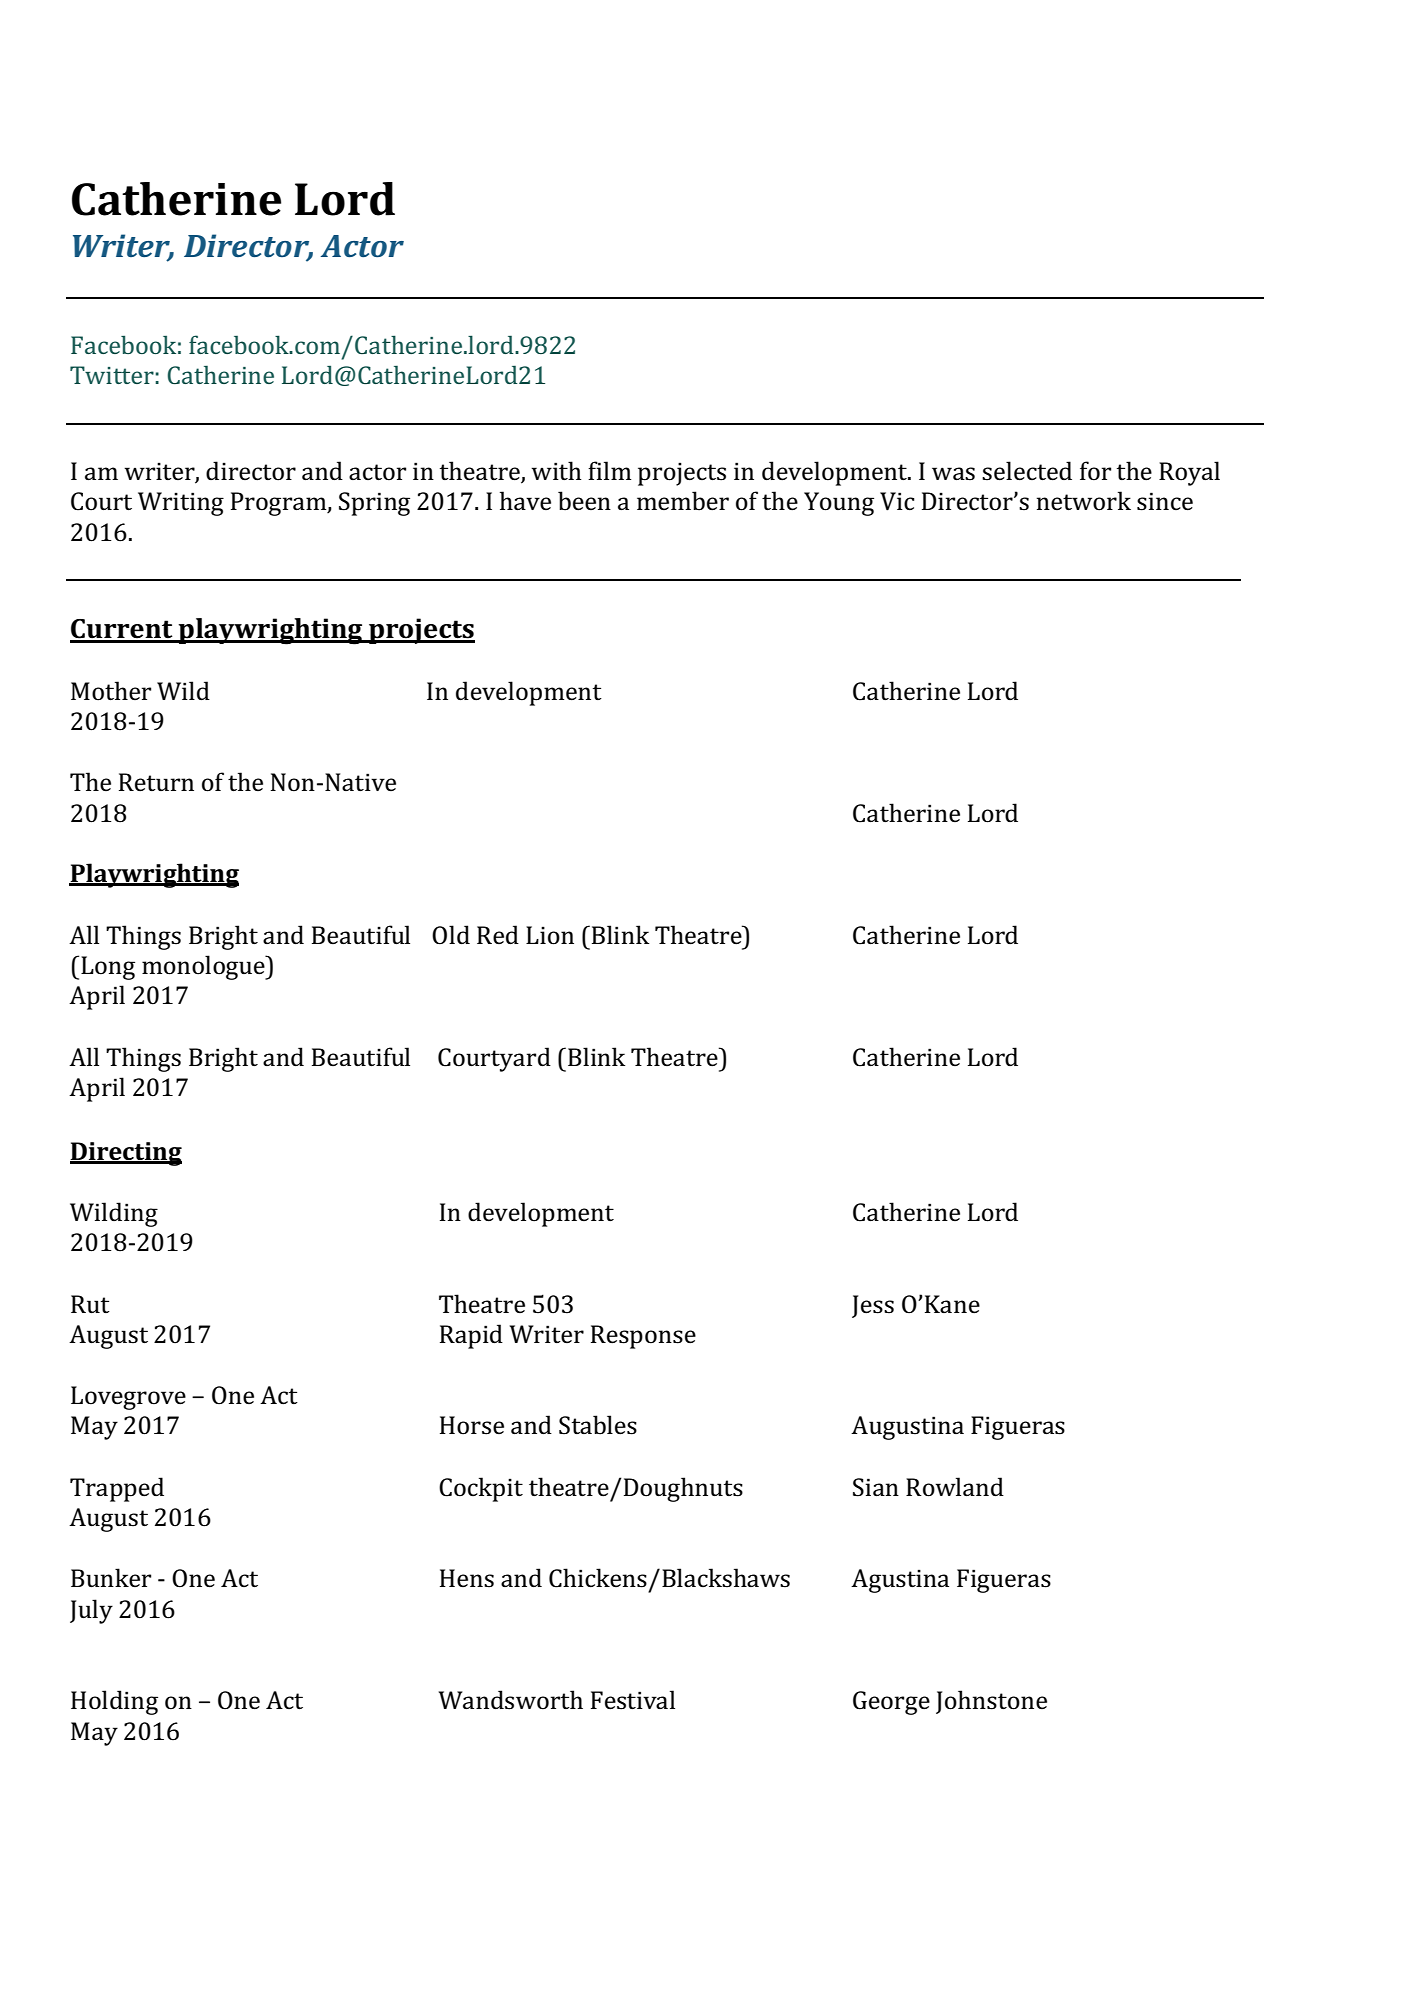 Image resolution: width=1408 pixels, height=1992 pixels. Describe the element at coordinates (90, 1304) in the document. I see `Rut` at that location.
